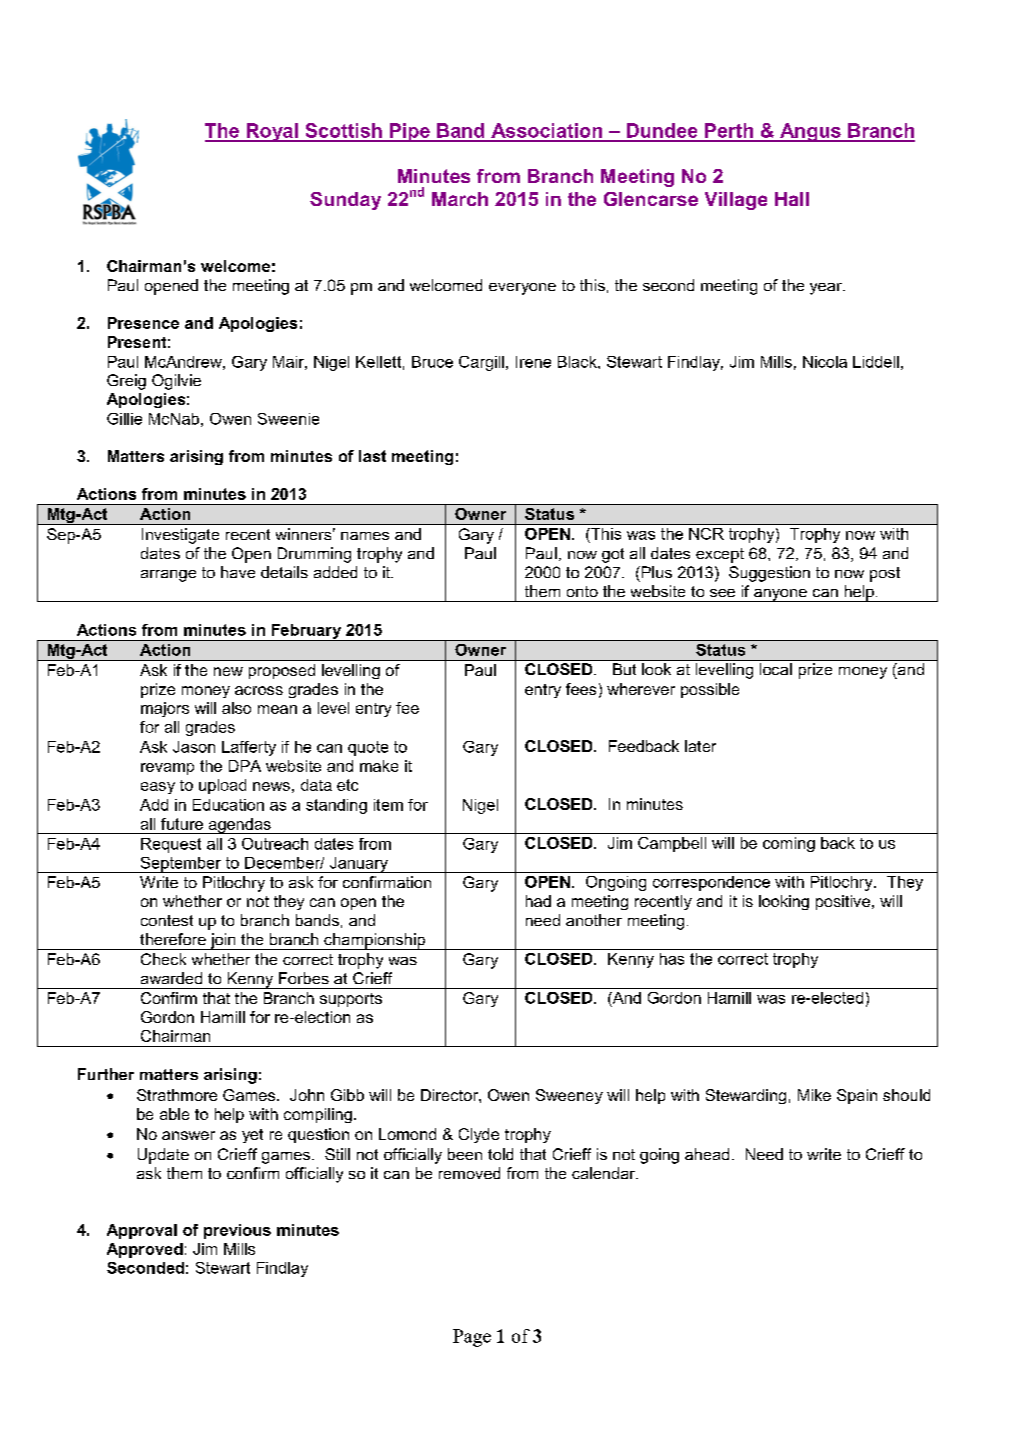 The height and width of the document is (1430, 1011). What do you see at coordinates (776, 669) in the document?
I see `local` at bounding box center [776, 669].
